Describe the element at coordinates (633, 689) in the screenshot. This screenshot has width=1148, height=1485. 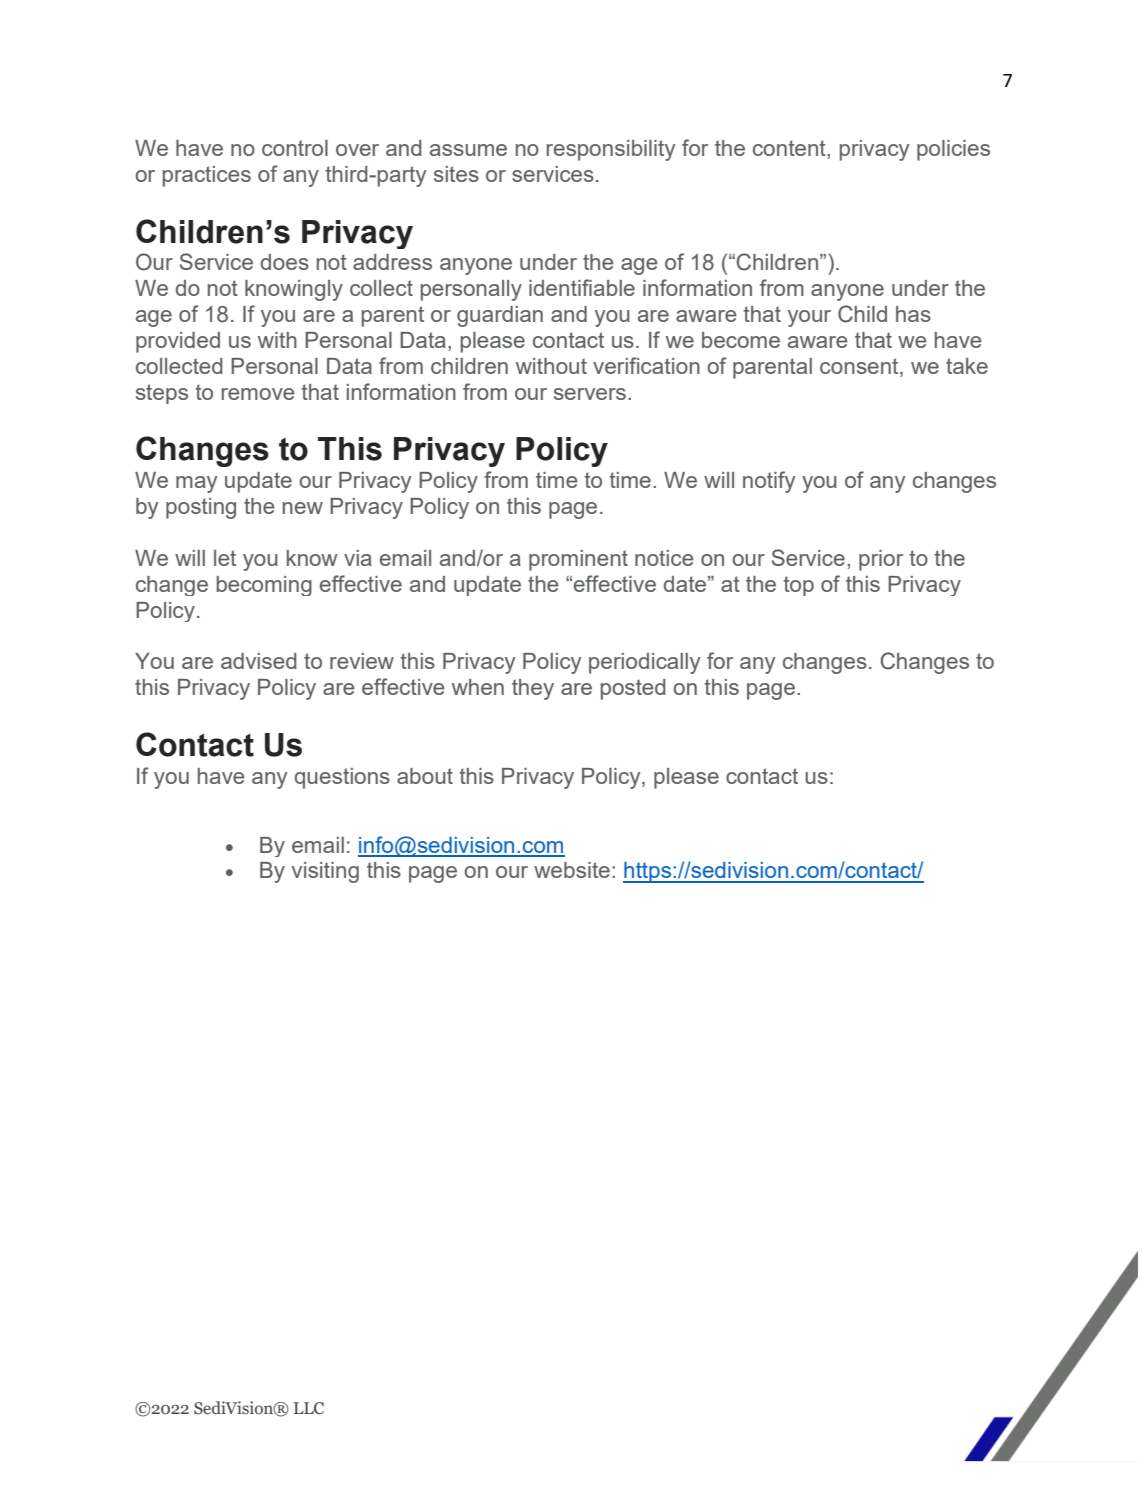
I see `posted` at that location.
